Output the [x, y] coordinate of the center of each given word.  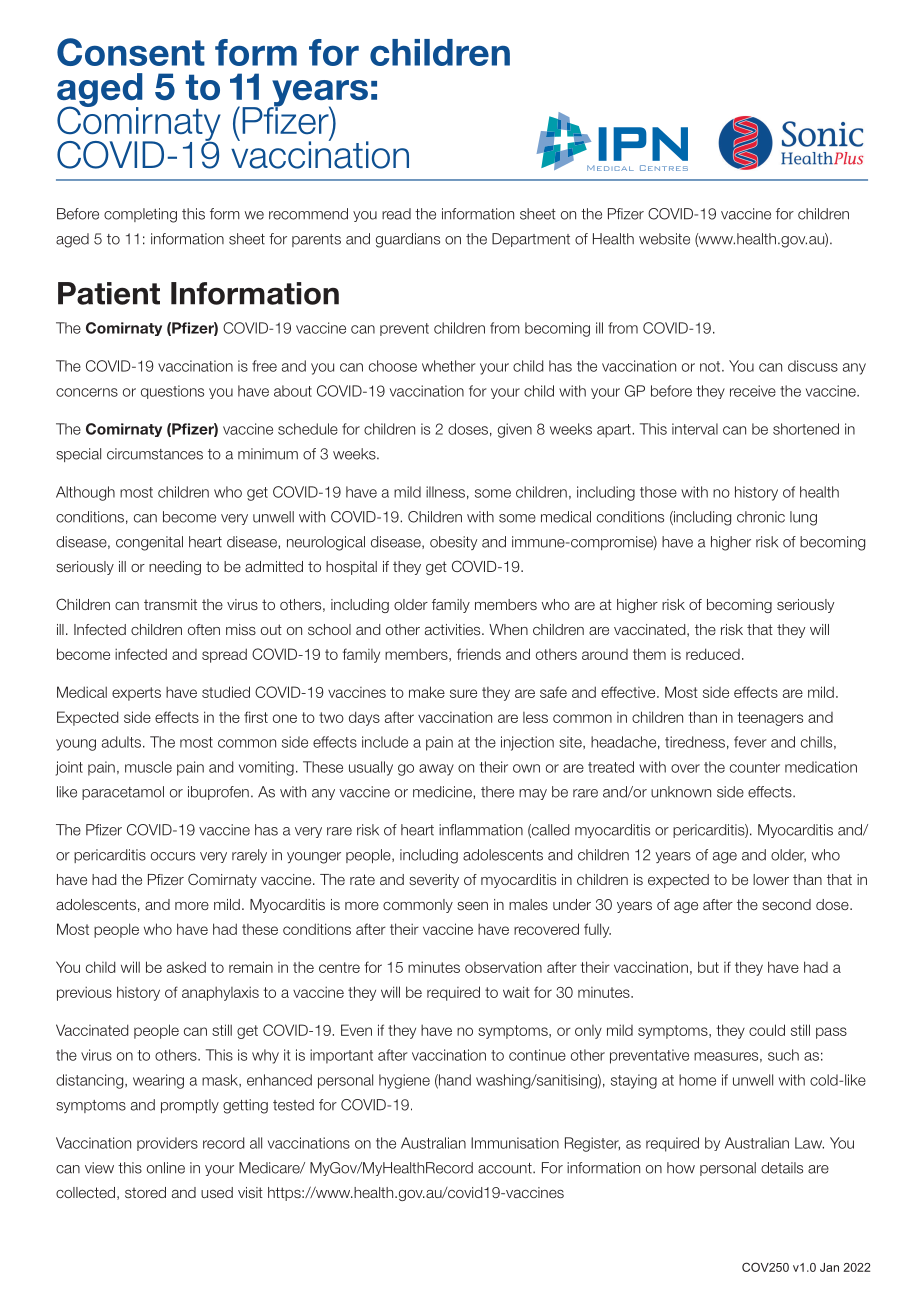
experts [136, 694]
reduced [713, 654]
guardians [408, 240]
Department [531, 240]
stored [145, 1192]
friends [479, 654]
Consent [131, 52]
